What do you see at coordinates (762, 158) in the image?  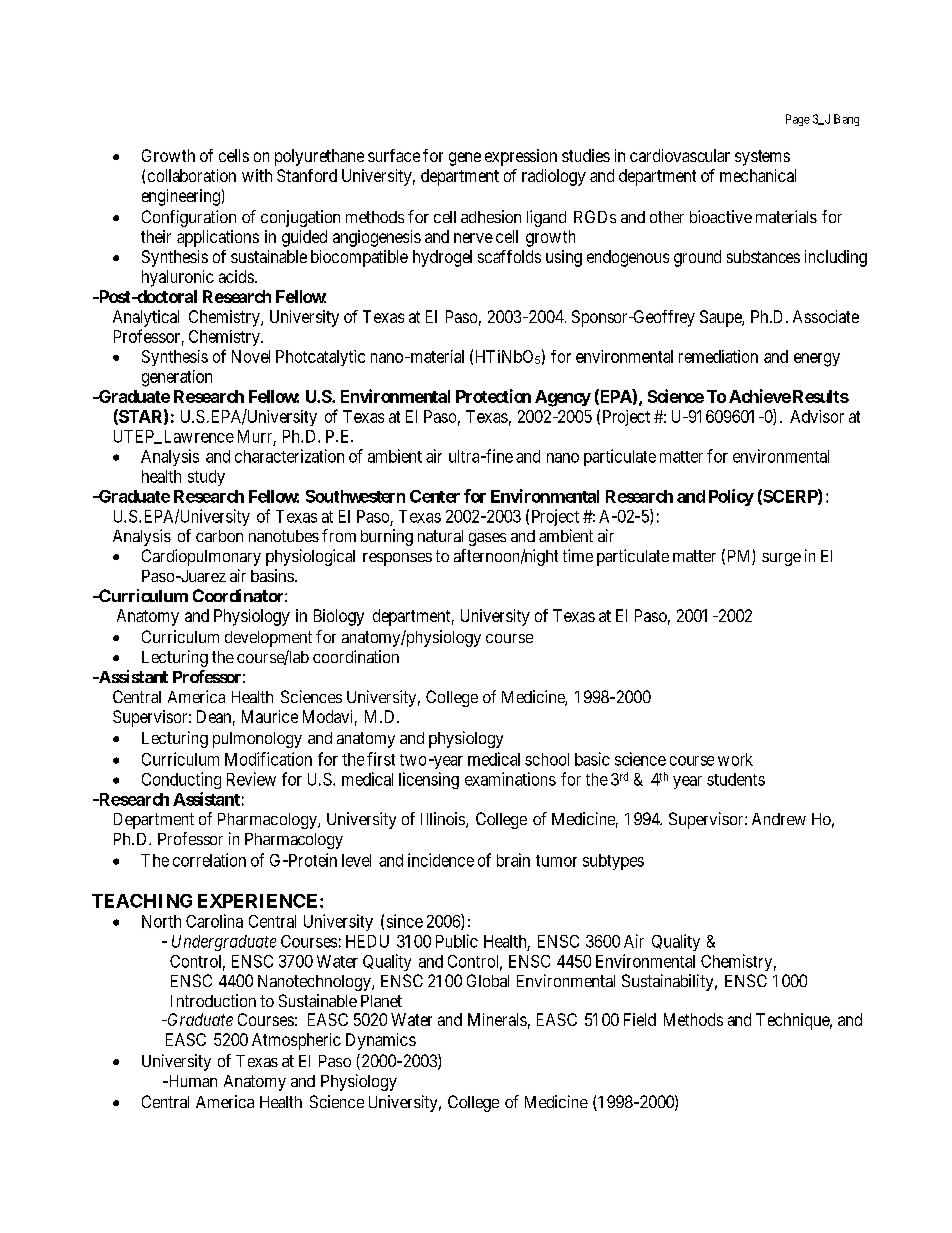 I see `systems` at bounding box center [762, 158].
